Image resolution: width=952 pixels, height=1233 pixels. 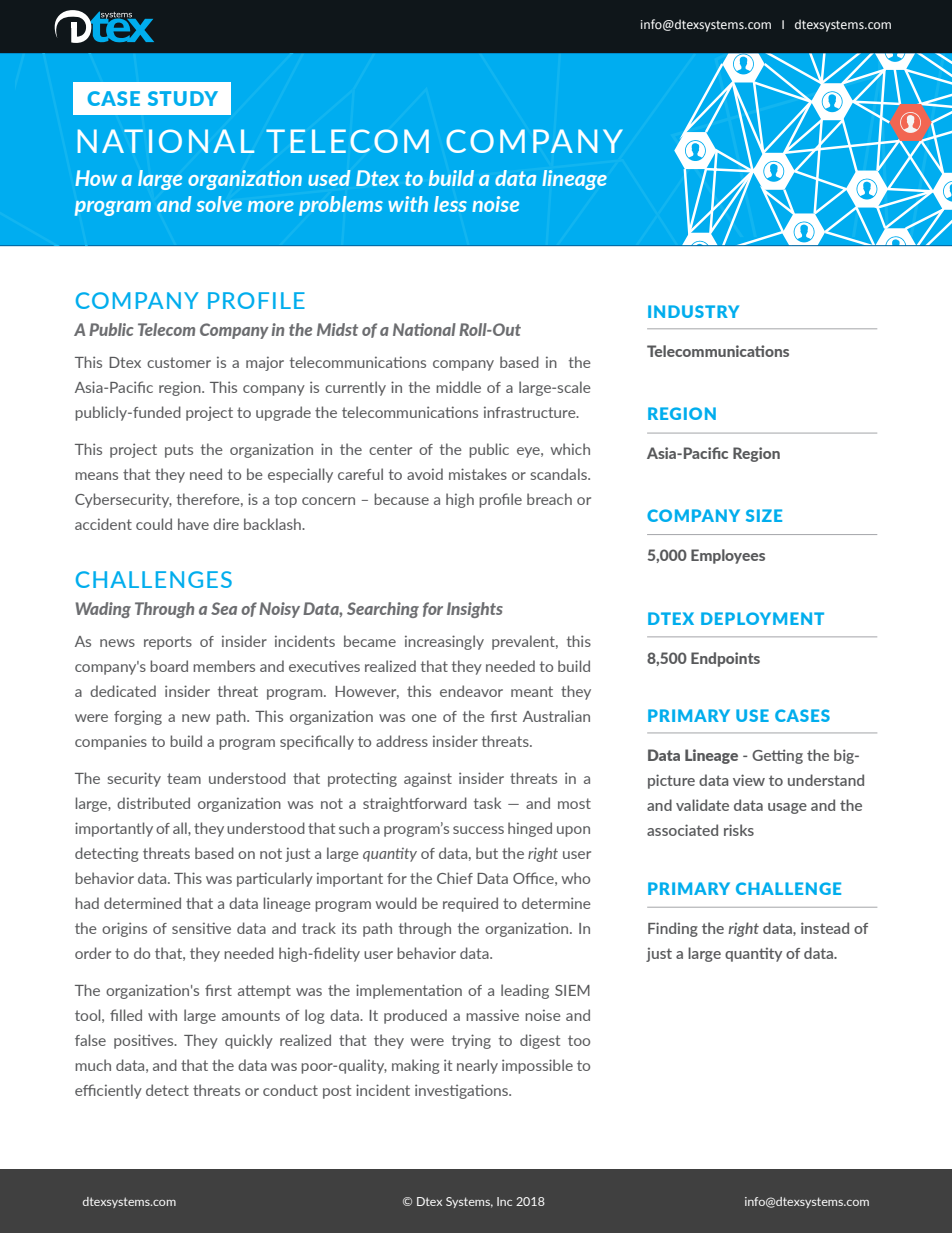 I want to click on nearly, so click(x=477, y=1066).
